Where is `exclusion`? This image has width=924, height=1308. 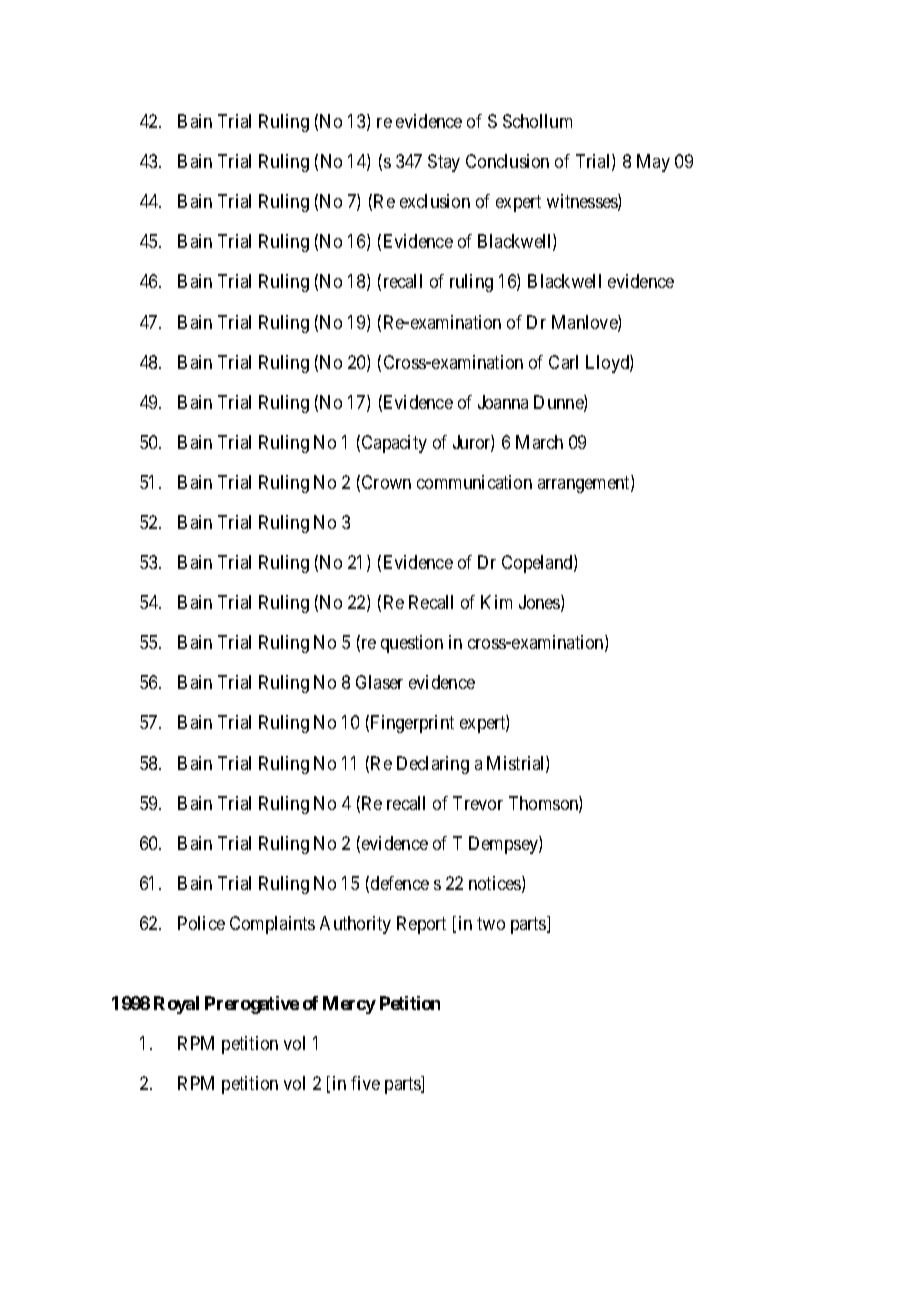 exclusion is located at coordinates (435, 201).
